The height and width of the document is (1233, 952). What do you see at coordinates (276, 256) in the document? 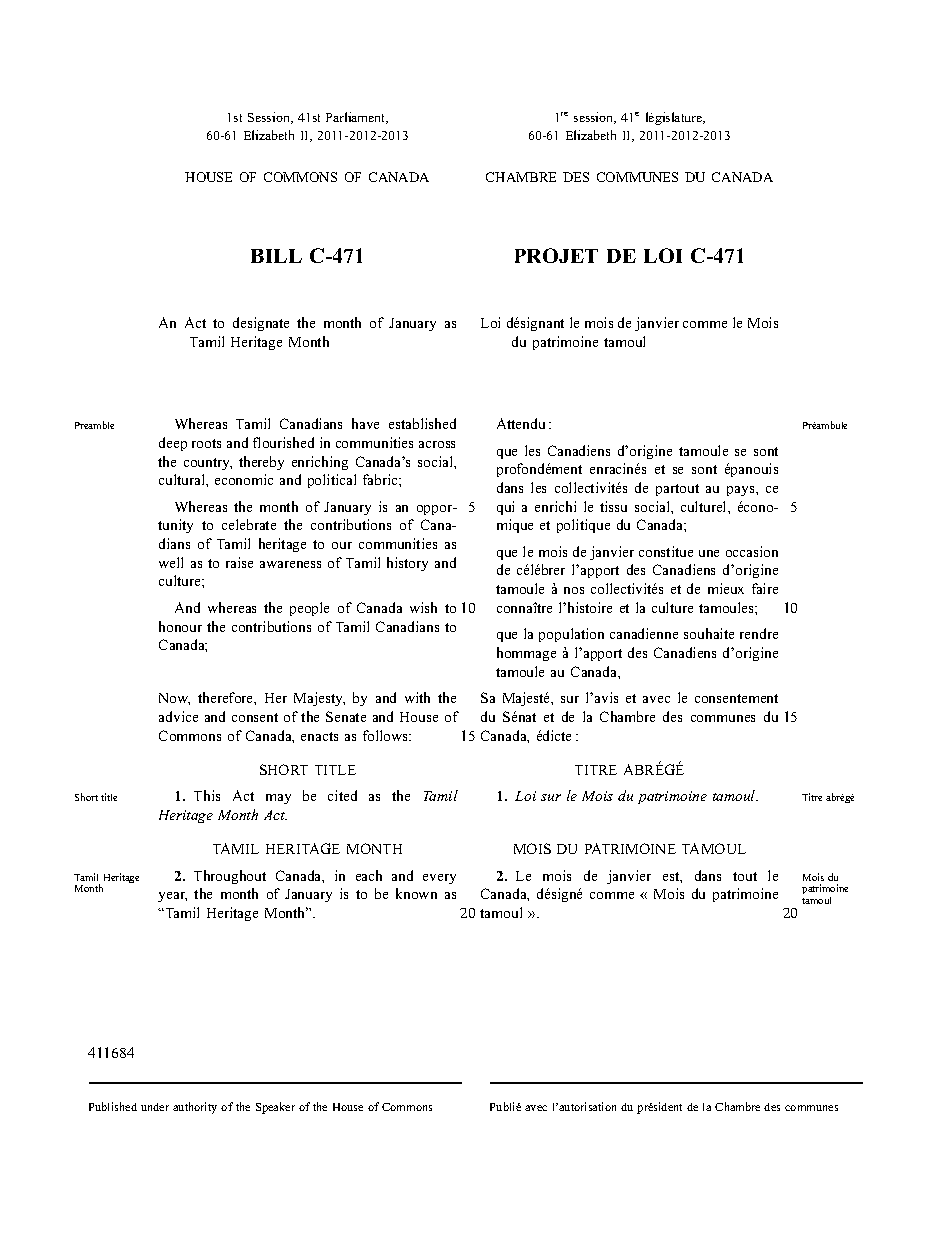
I see `BILL` at bounding box center [276, 256].
